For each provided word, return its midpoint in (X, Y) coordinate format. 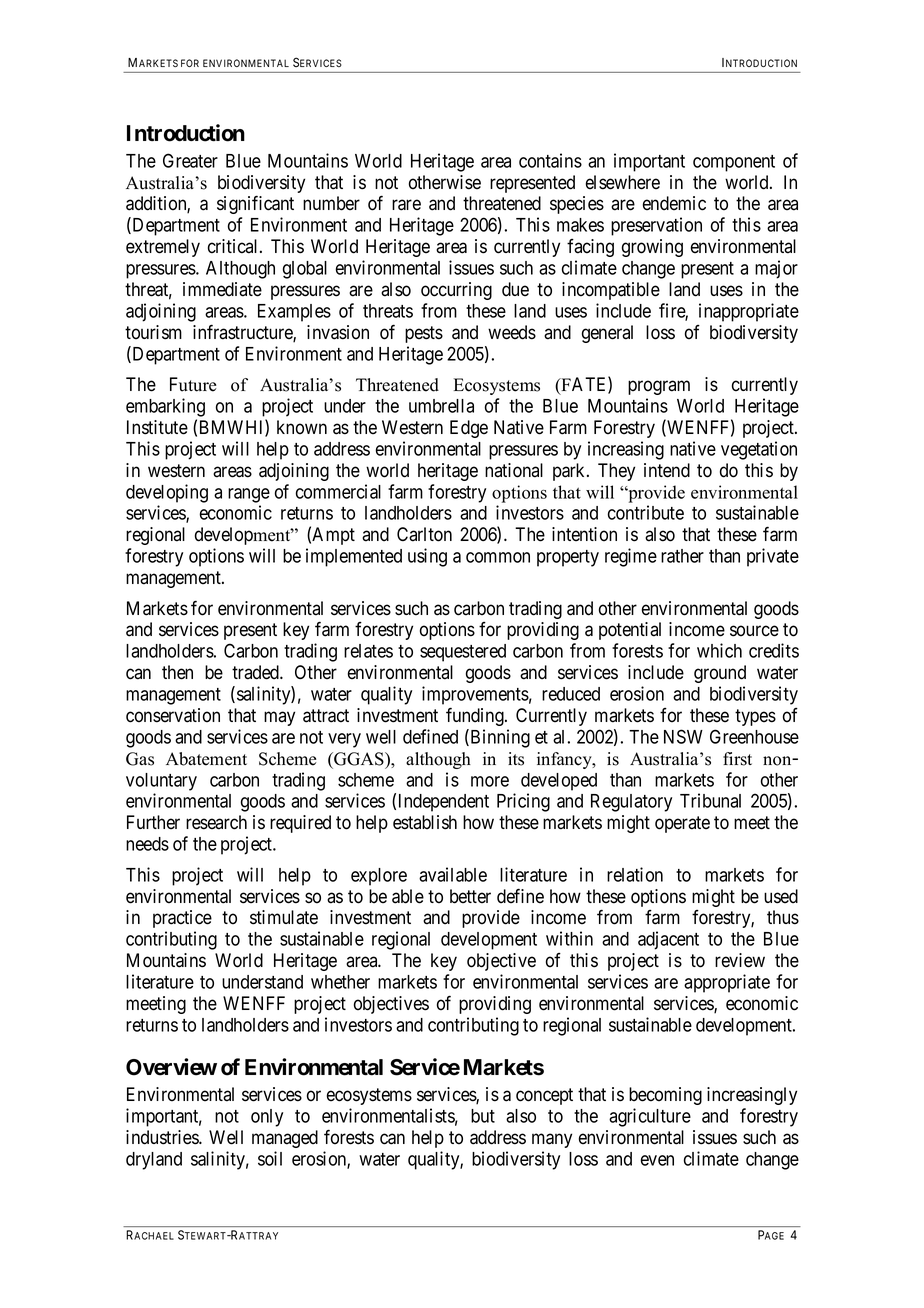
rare (406, 205)
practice (182, 919)
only (267, 1118)
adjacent (668, 940)
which (719, 650)
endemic (674, 203)
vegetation (759, 450)
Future (193, 384)
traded (256, 672)
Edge (469, 429)
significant (255, 204)
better (470, 896)
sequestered (463, 653)
